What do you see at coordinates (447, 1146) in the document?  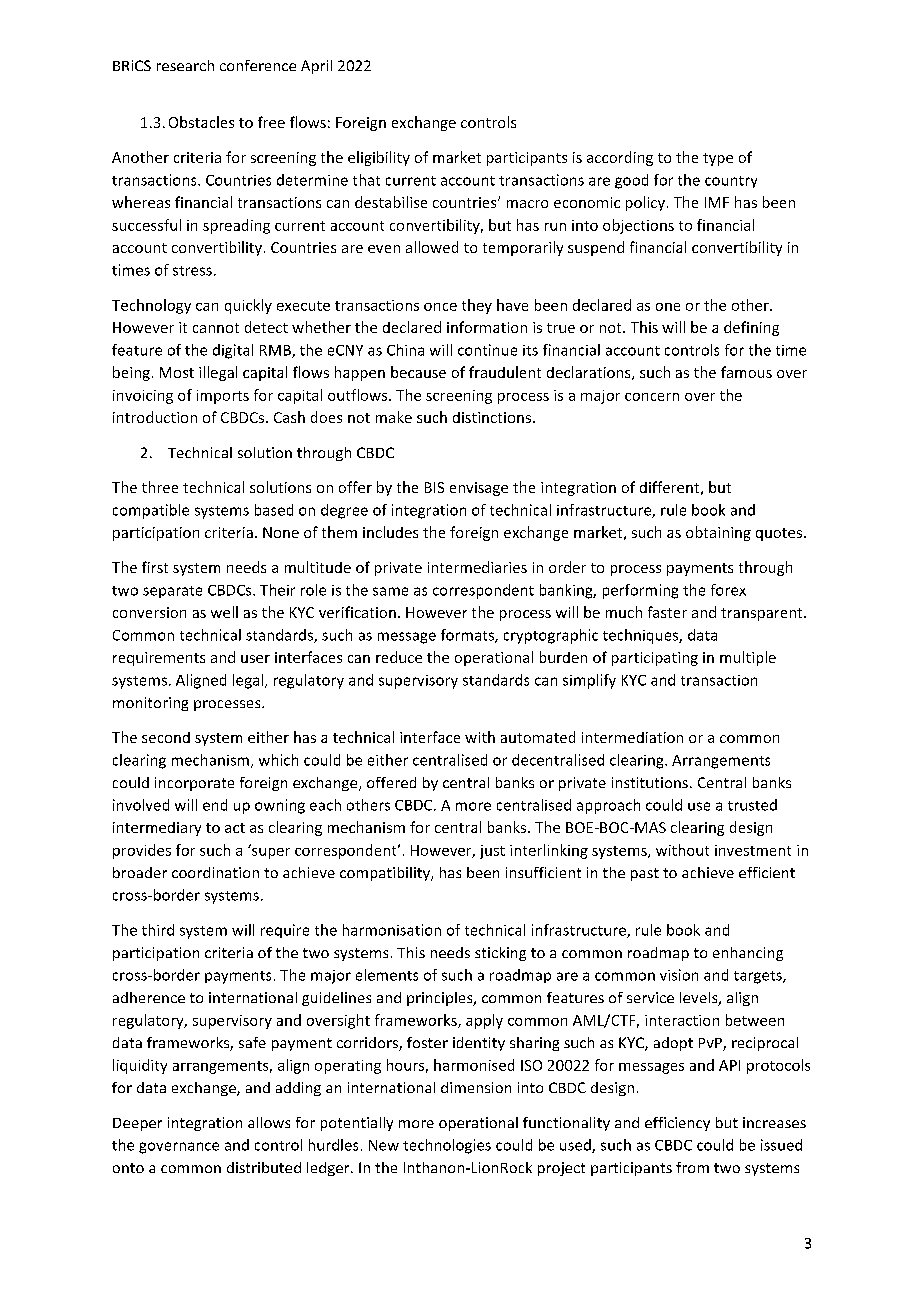 I see `technologies` at bounding box center [447, 1146].
